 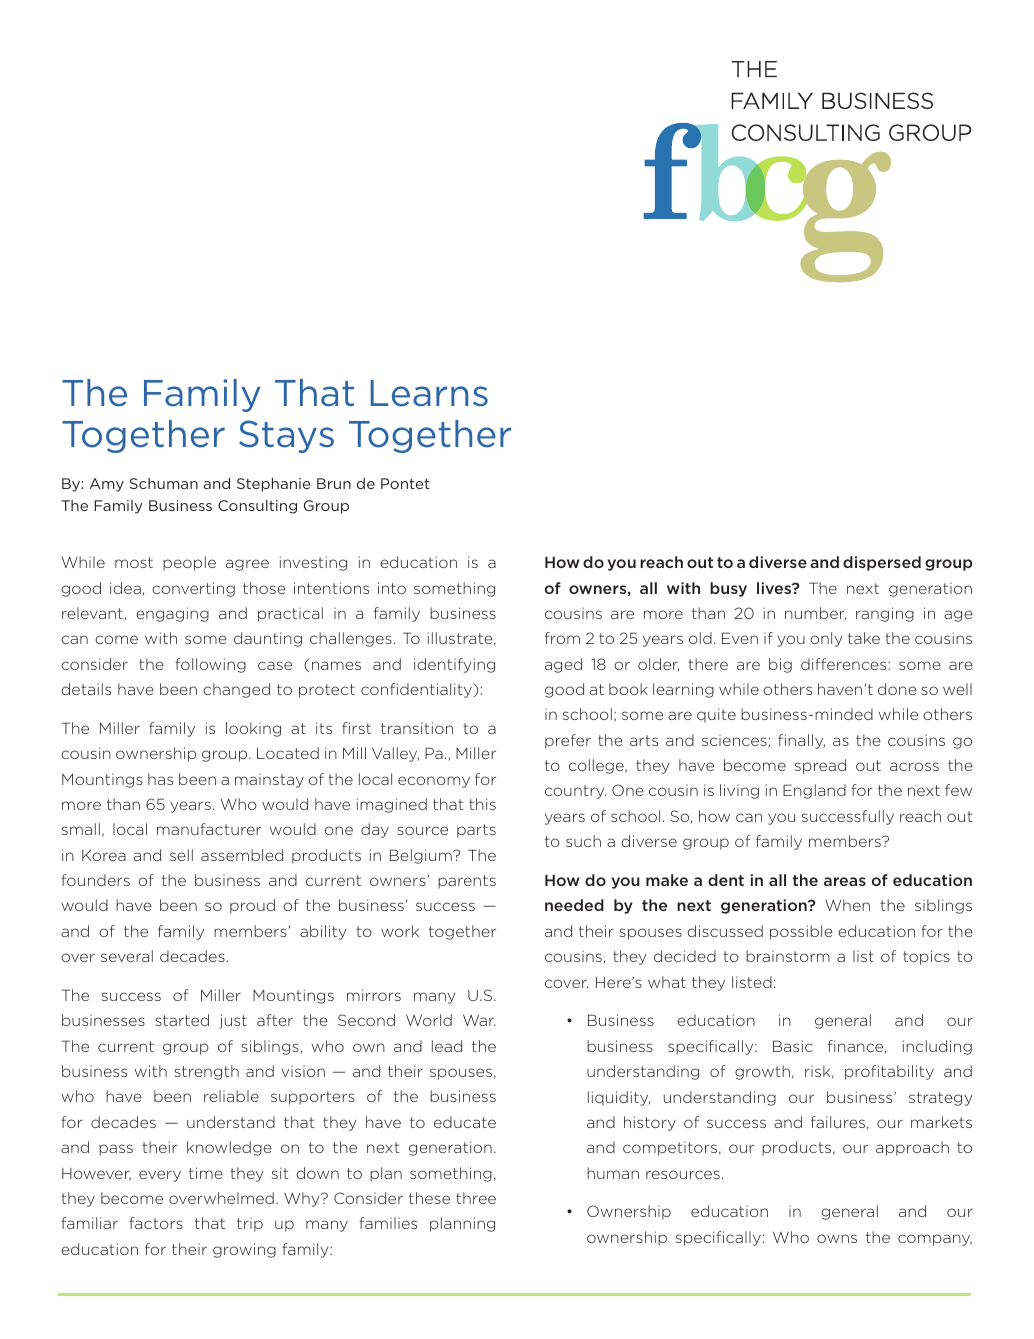 What do you see at coordinates (286, 436) in the page?
I see `Stays` at bounding box center [286, 436].
